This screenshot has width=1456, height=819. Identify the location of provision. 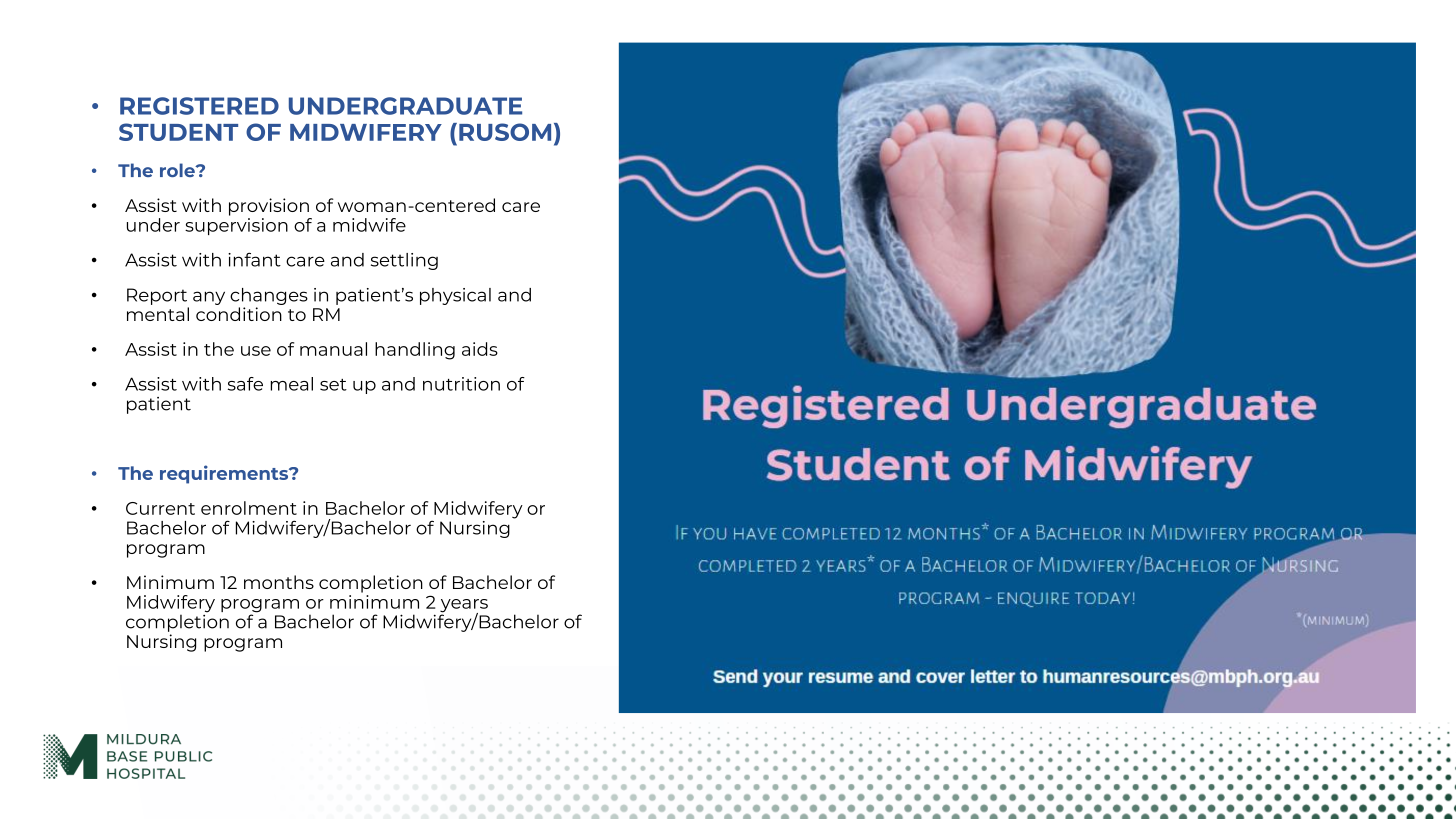
(269, 207).
